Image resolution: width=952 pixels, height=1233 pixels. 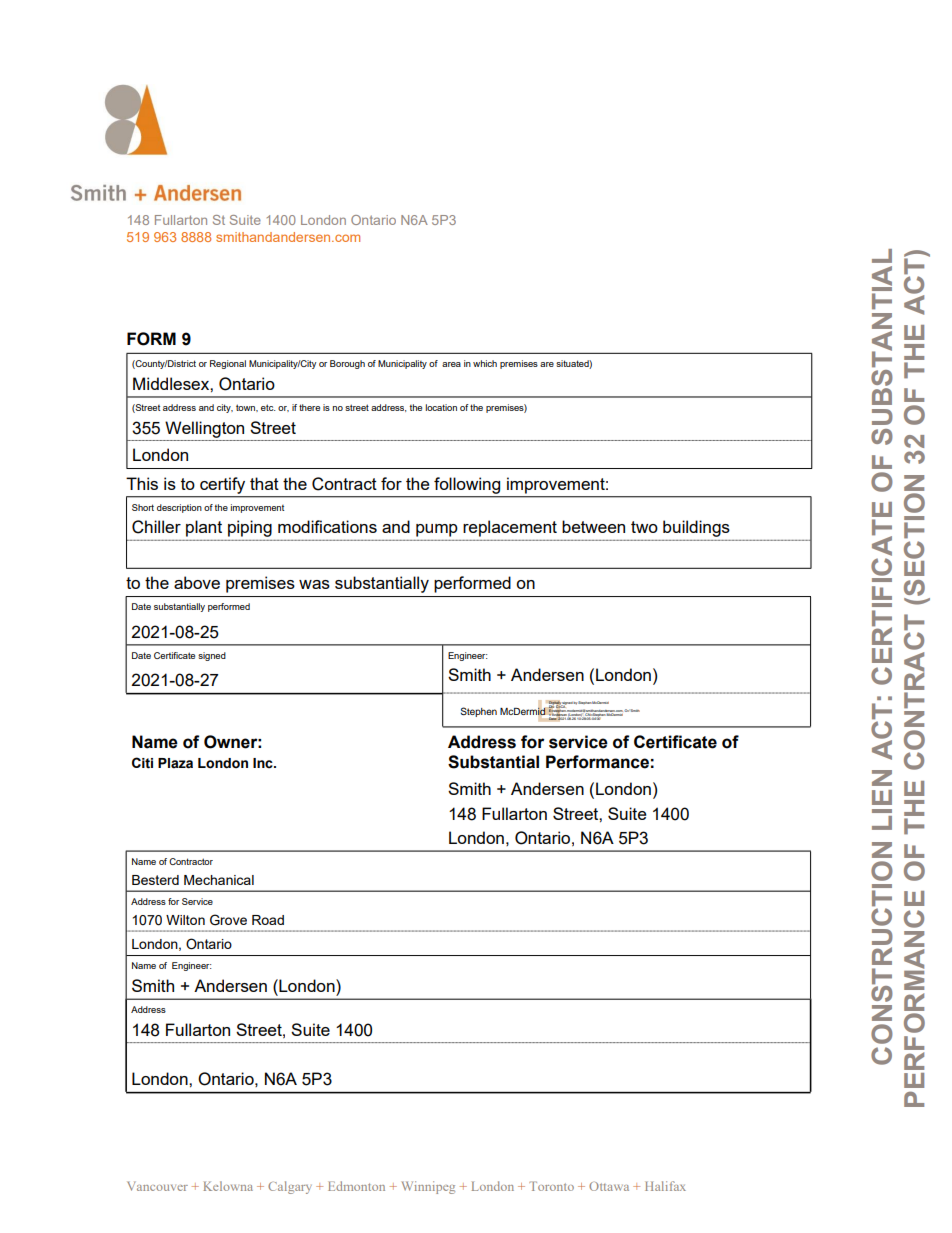 I want to click on Ottawa, so click(x=609, y=1186).
